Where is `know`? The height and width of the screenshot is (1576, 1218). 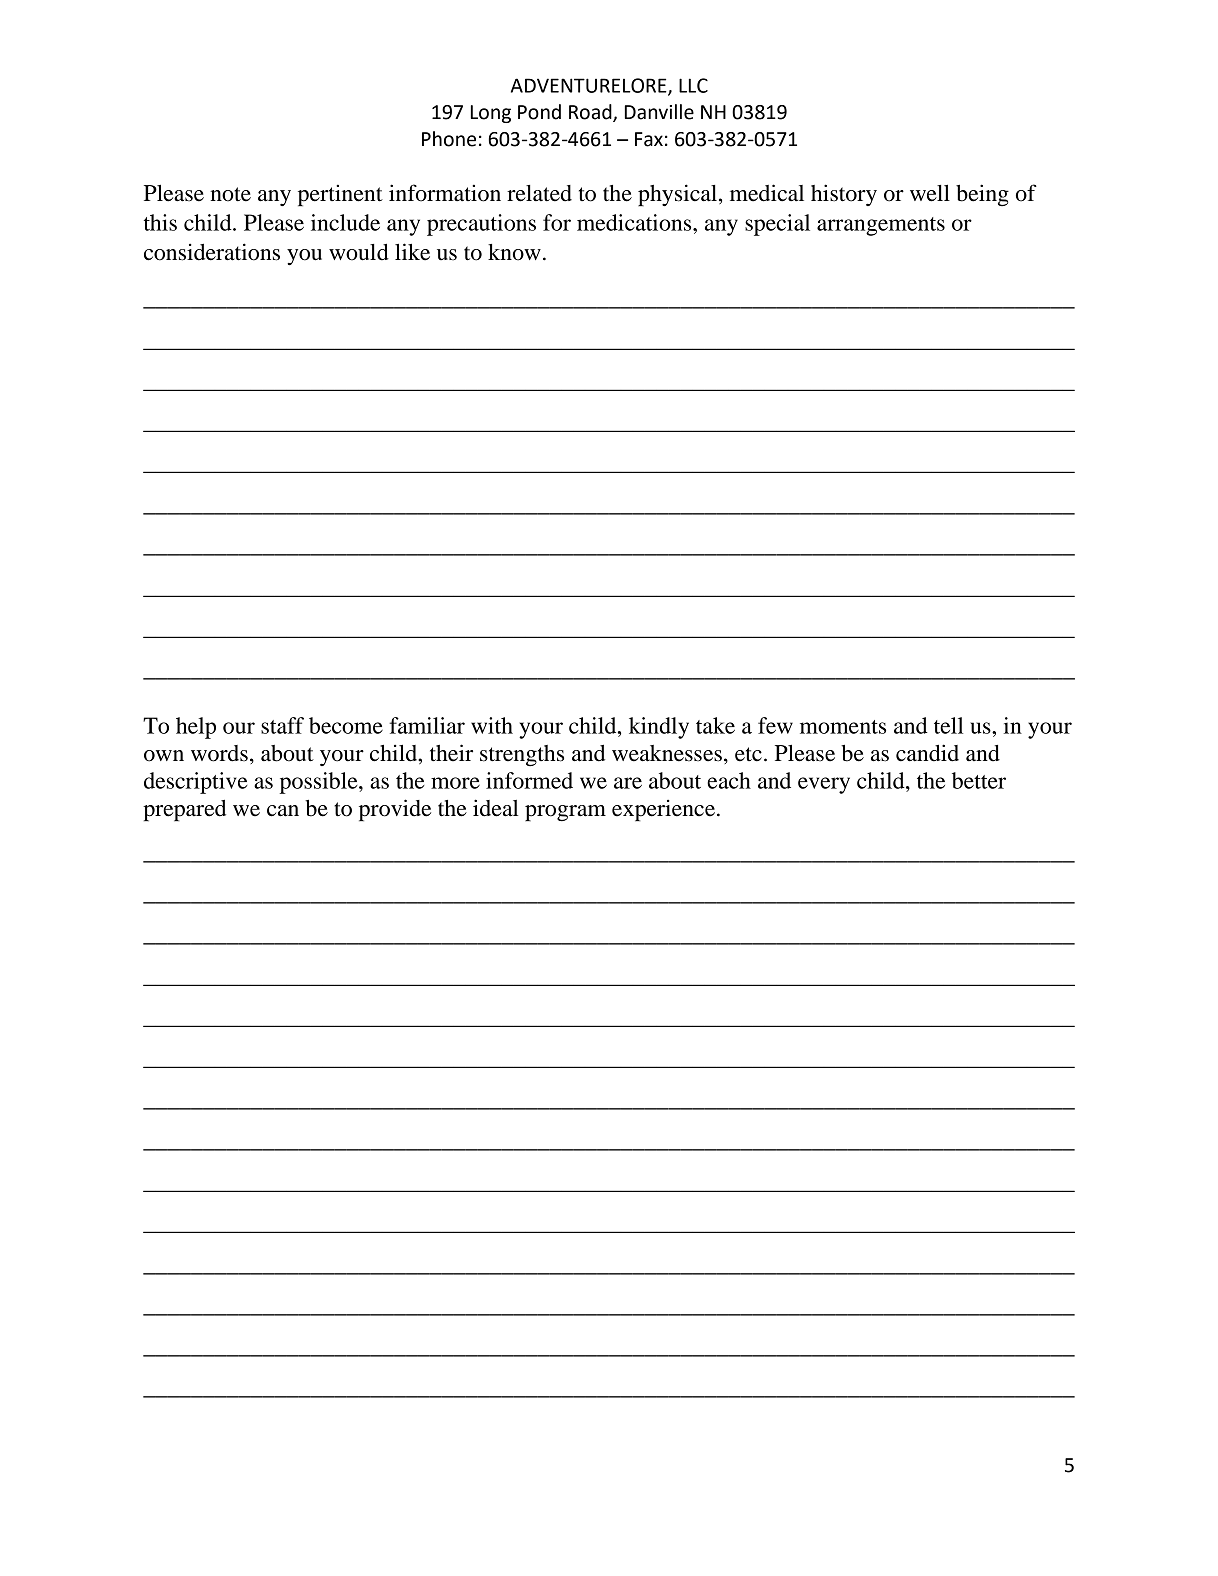 know is located at coordinates (514, 252).
